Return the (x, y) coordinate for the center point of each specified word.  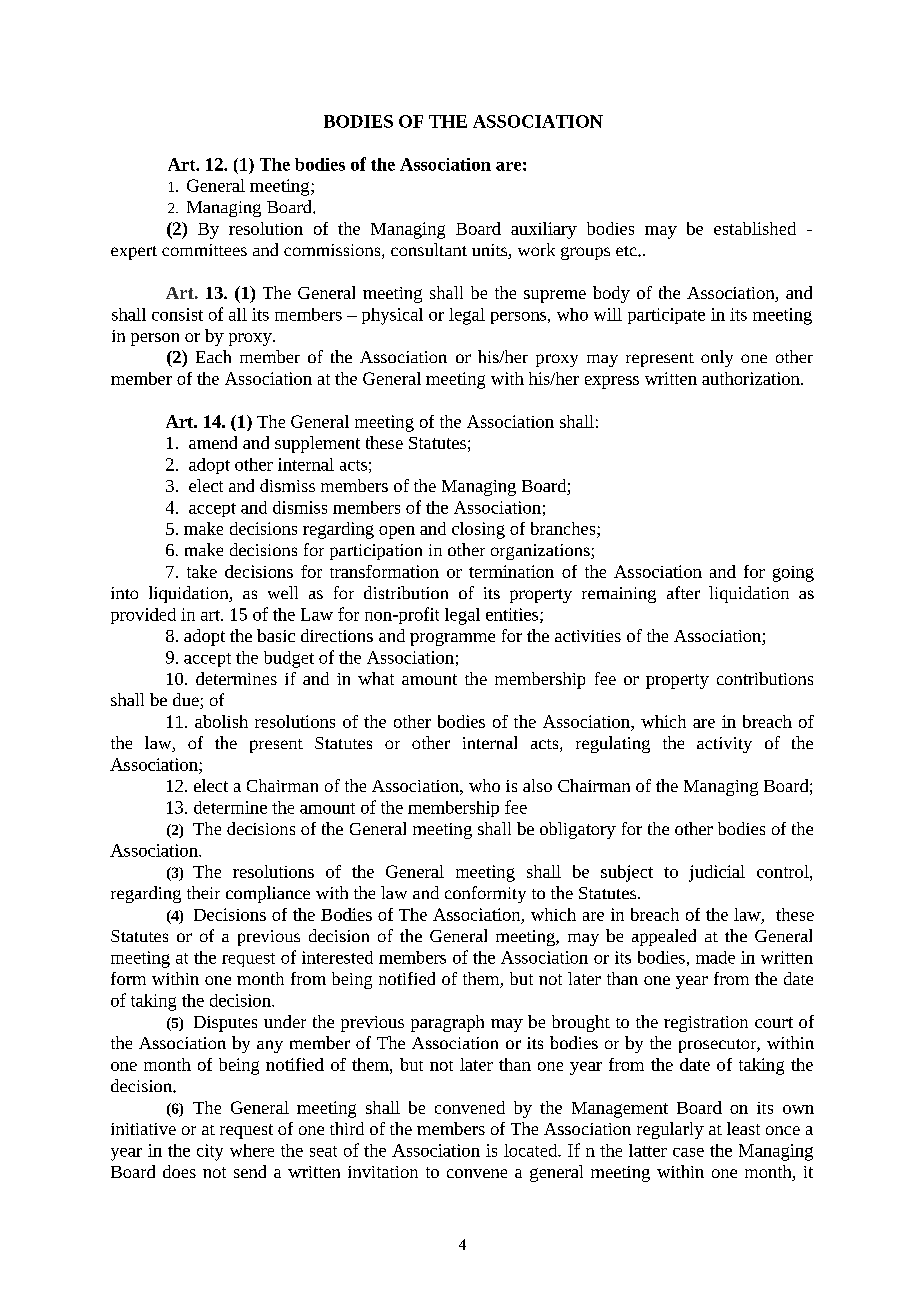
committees (204, 250)
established (755, 228)
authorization (752, 378)
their (203, 892)
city (210, 1152)
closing (478, 530)
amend (213, 442)
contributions (765, 678)
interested (337, 957)
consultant (429, 249)
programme (452, 639)
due (187, 701)
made (715, 957)
